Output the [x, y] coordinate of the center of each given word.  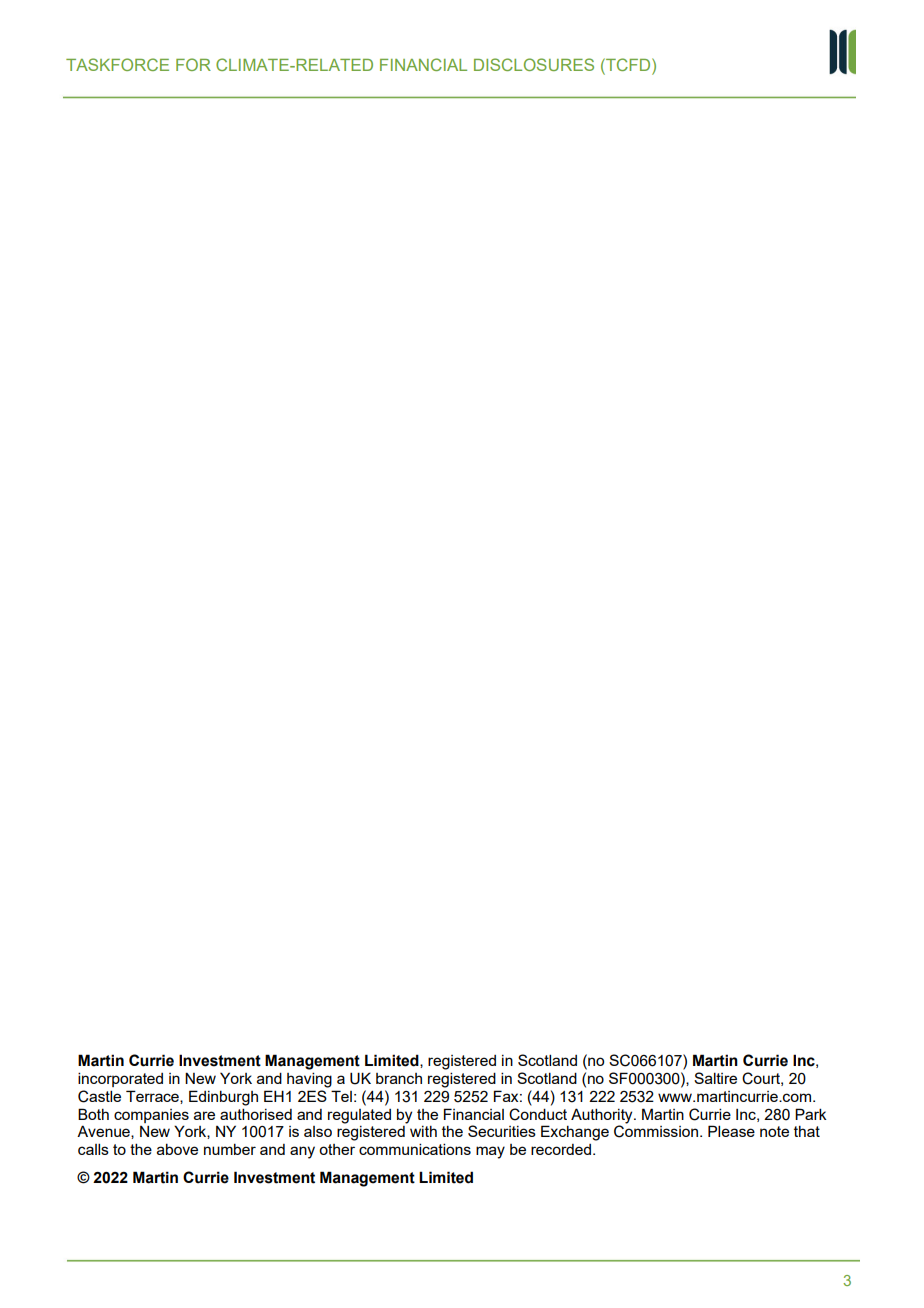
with [423, 1131]
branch [399, 1078]
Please [731, 1131]
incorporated [120, 1079]
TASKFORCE [117, 64]
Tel [341, 1096]
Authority [603, 1116]
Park [811, 1114]
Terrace [153, 1097]
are [204, 1115]
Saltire [715, 1078]
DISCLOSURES [534, 64]
